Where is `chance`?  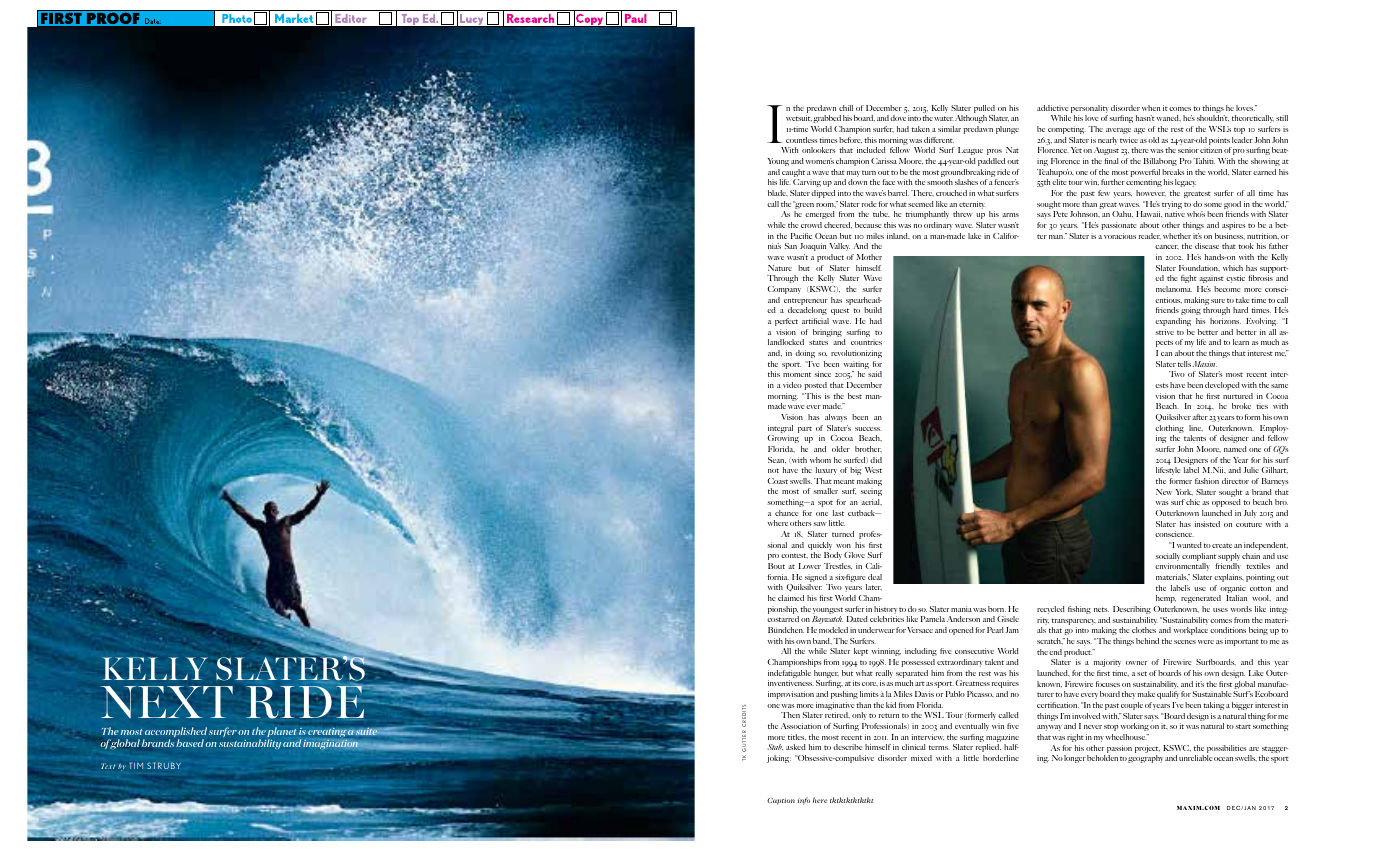
chance is located at coordinates (786, 513).
